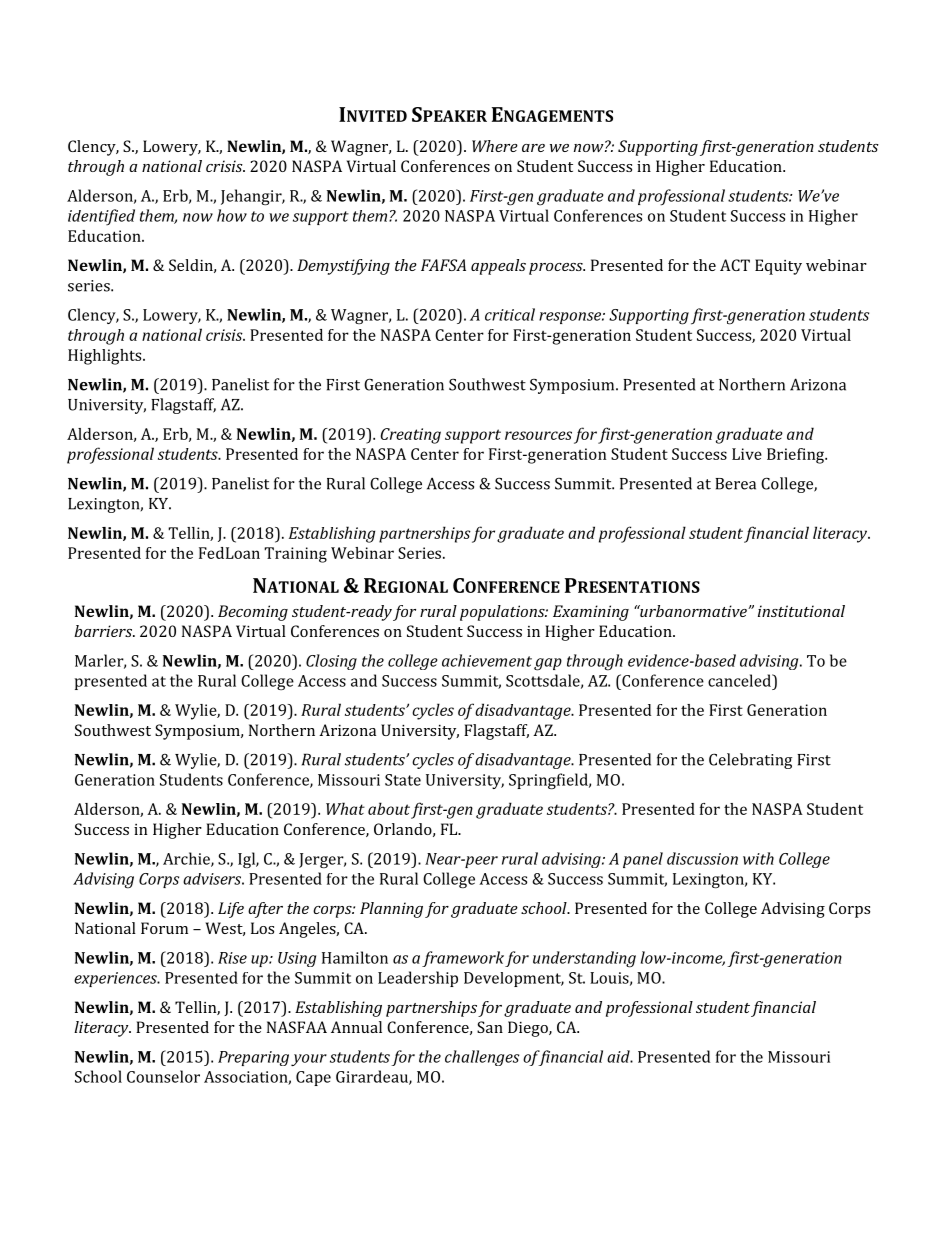  Describe the element at coordinates (482, 1058) in the screenshot. I see `challenges` at that location.
